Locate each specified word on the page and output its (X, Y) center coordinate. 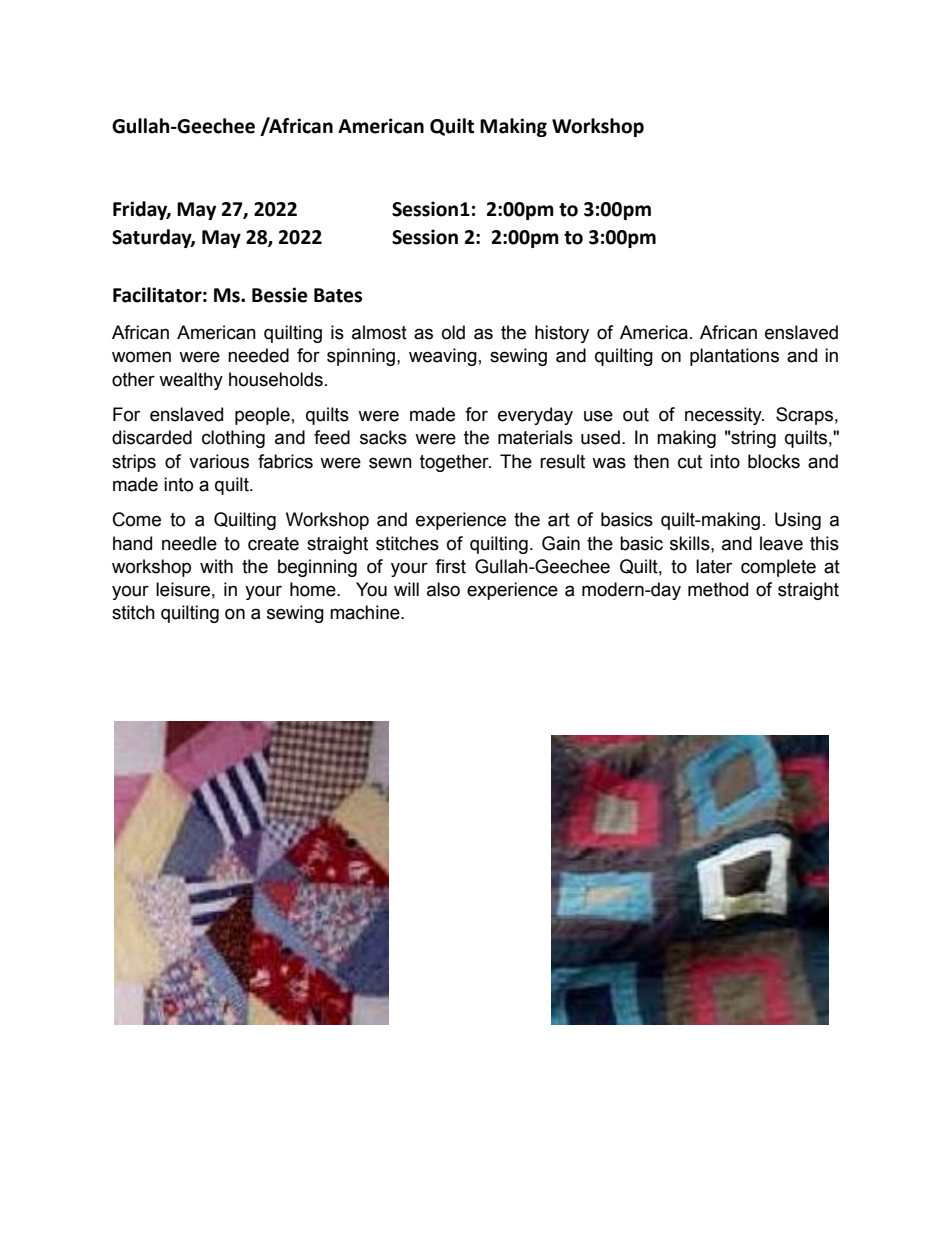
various (219, 461)
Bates (338, 295)
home (314, 589)
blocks (774, 461)
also (443, 589)
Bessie (280, 295)
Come (137, 519)
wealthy (191, 381)
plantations (734, 357)
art (559, 520)
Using (798, 521)
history (562, 334)
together (455, 463)
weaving (443, 357)
